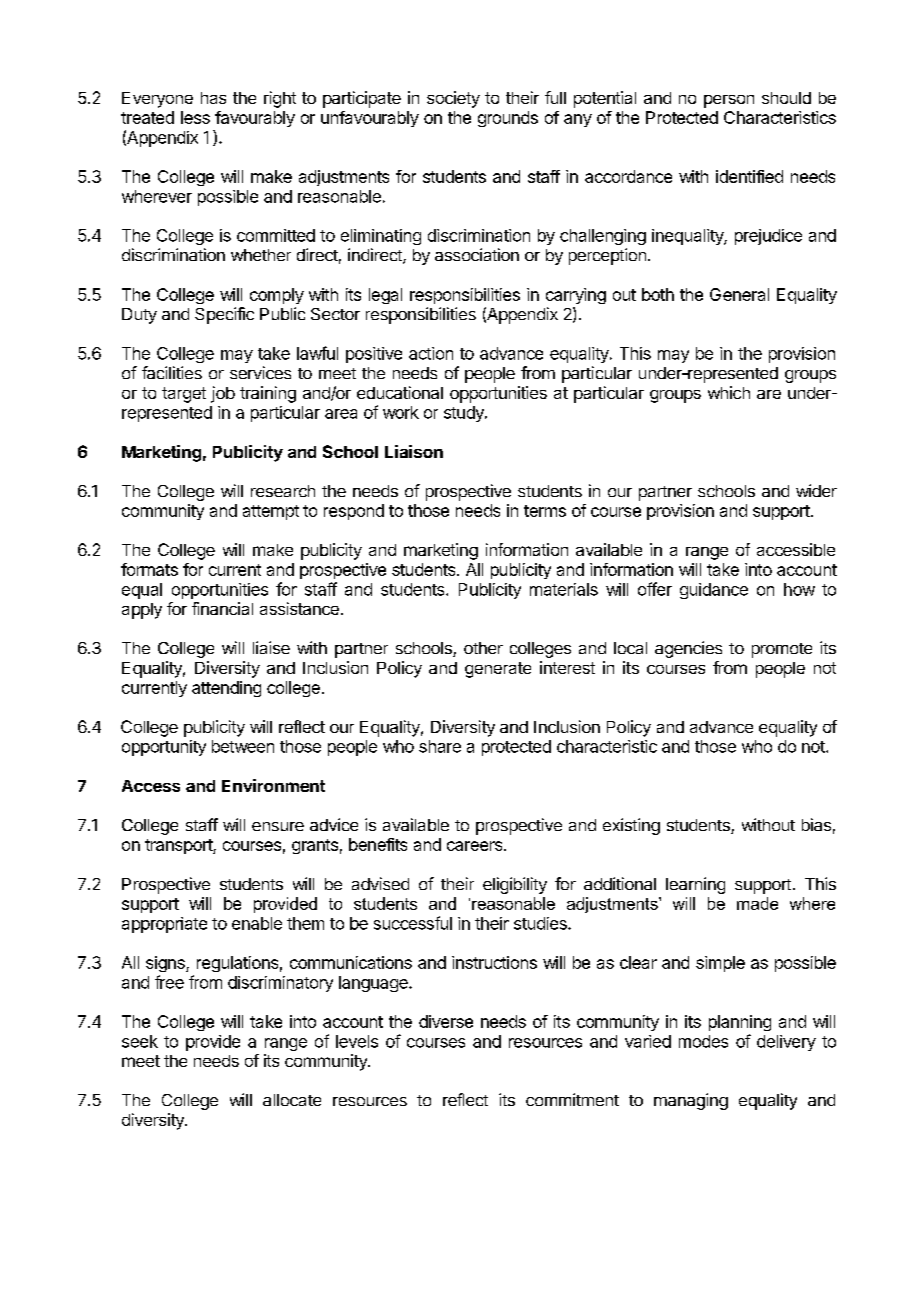 The height and width of the document is (1308, 924). Describe the element at coordinates (446, 1021) in the document. I see `diverse` at that location.
